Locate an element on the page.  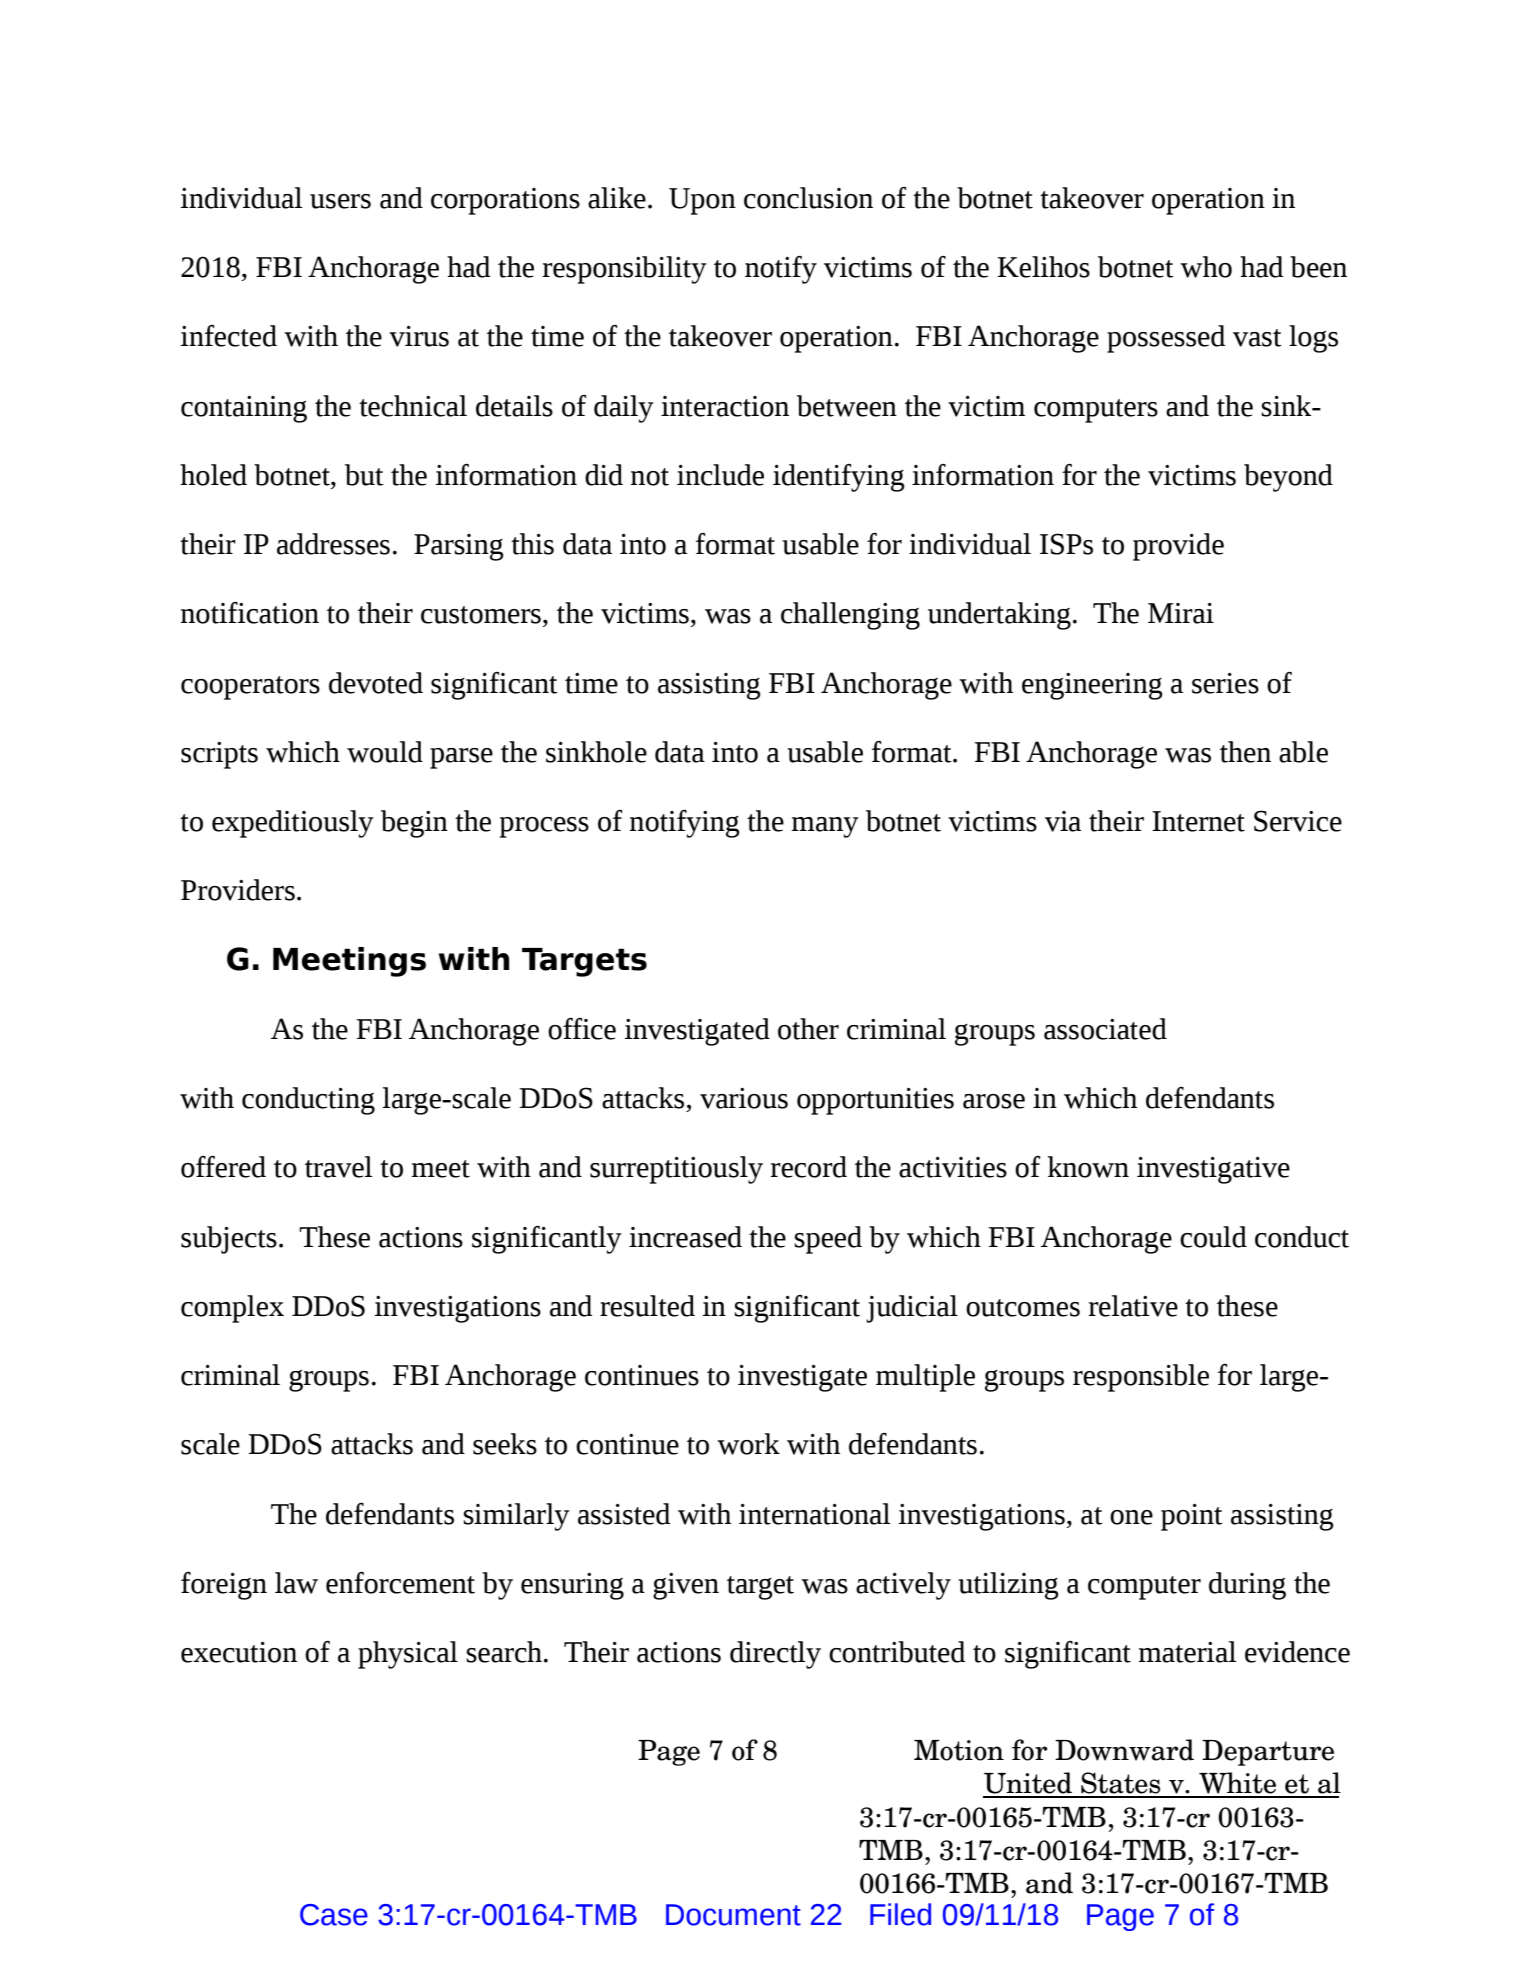
many is located at coordinates (825, 827).
